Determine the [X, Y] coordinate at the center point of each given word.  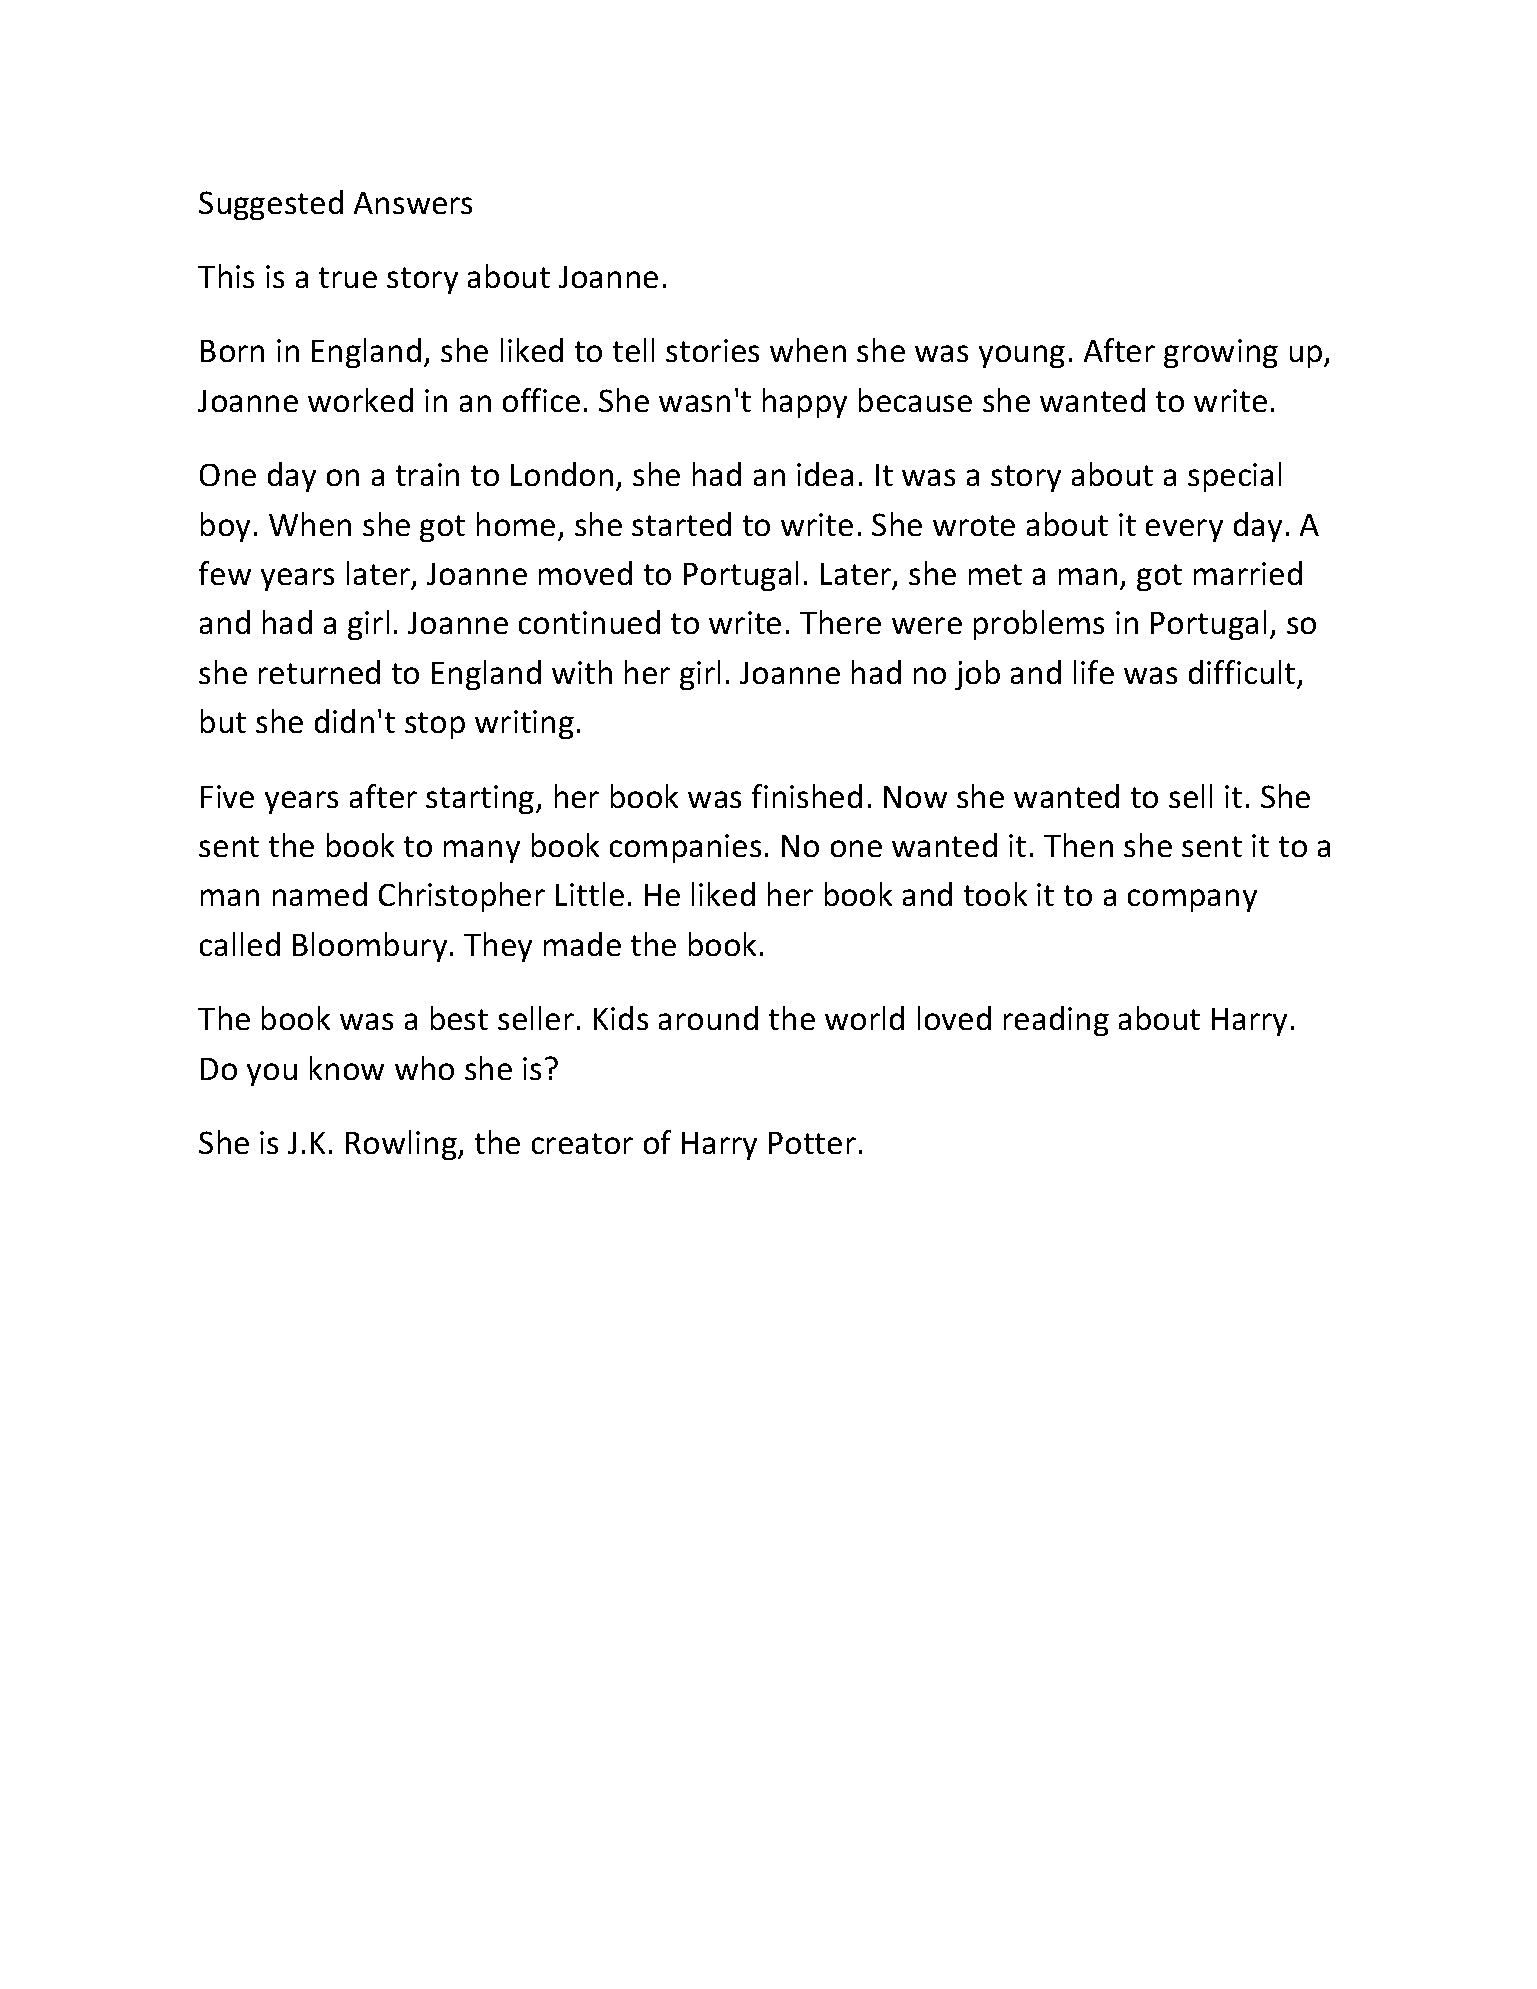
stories [712, 350]
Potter [812, 1143]
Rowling [402, 1145]
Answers [413, 203]
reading [1056, 1021]
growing [1221, 353]
